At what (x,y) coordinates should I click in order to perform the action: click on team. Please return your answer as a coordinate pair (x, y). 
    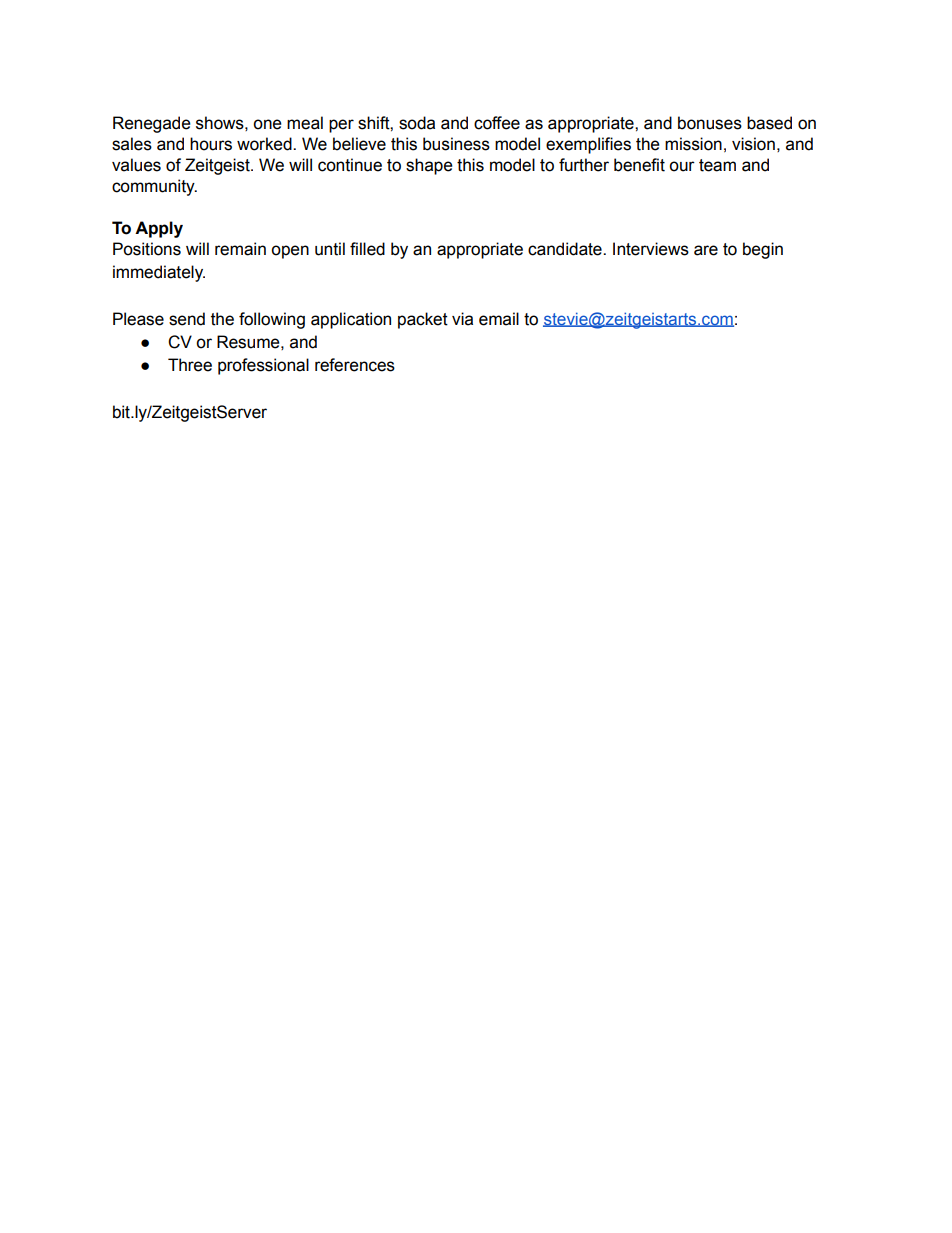
    Looking at the image, I should click on (717, 165).
